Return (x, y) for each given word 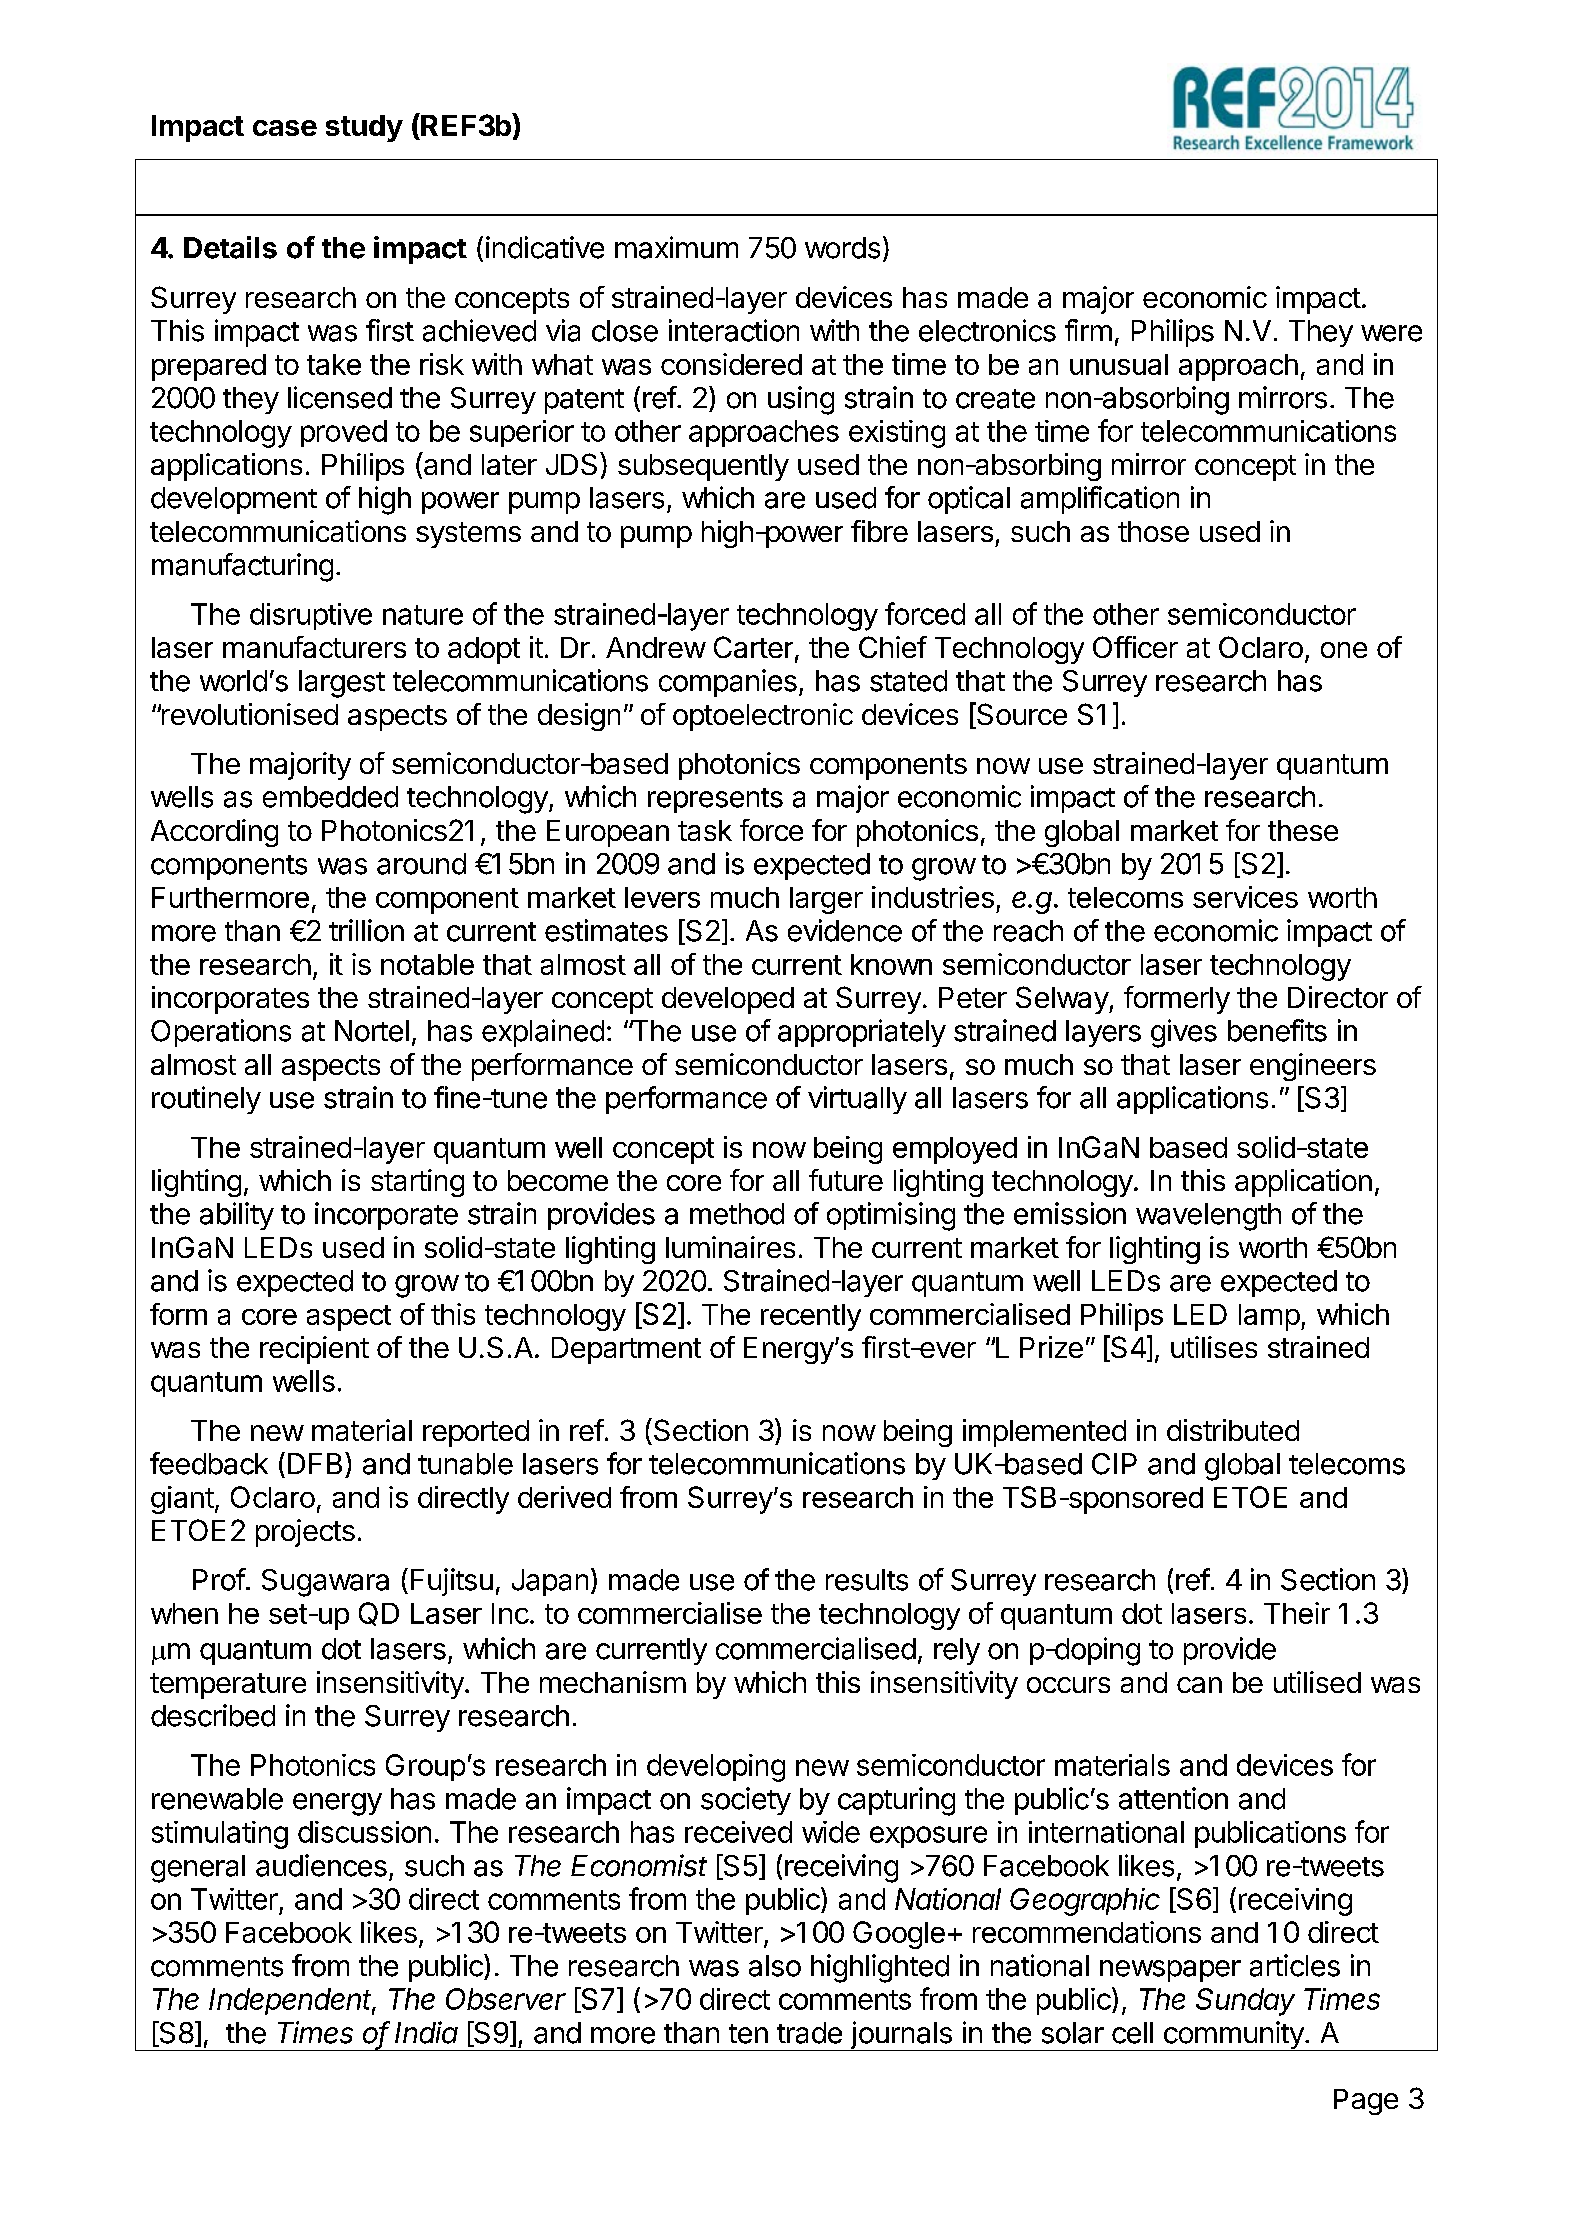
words (842, 248)
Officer (1135, 647)
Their (1297, 1613)
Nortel (372, 1031)
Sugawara (325, 1583)
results (867, 1580)
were (1391, 333)
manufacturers (314, 647)
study (364, 128)
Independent (292, 2001)
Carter (753, 647)
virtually (857, 1100)
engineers (1313, 1067)
